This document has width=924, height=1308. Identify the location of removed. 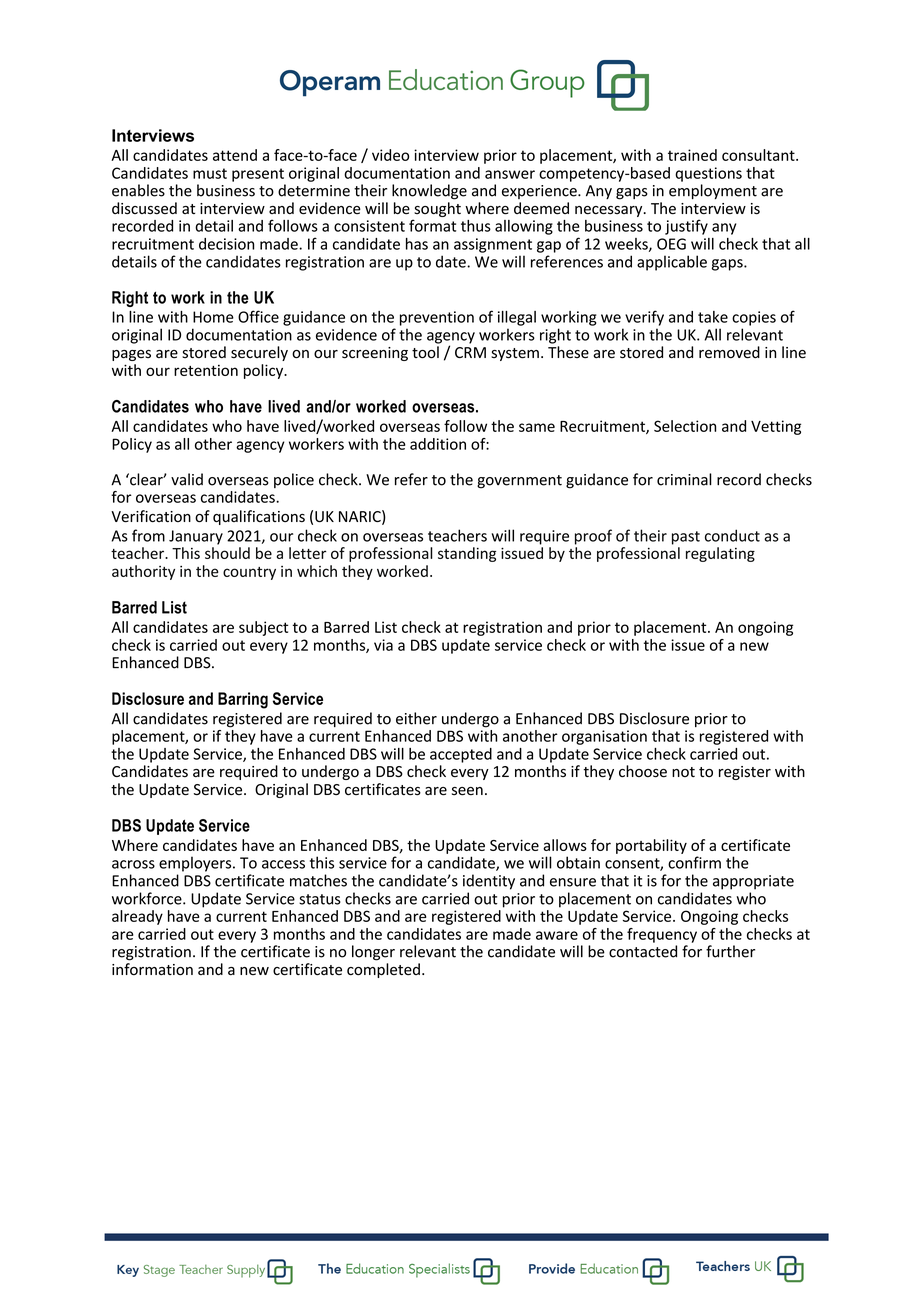
(729, 352).
